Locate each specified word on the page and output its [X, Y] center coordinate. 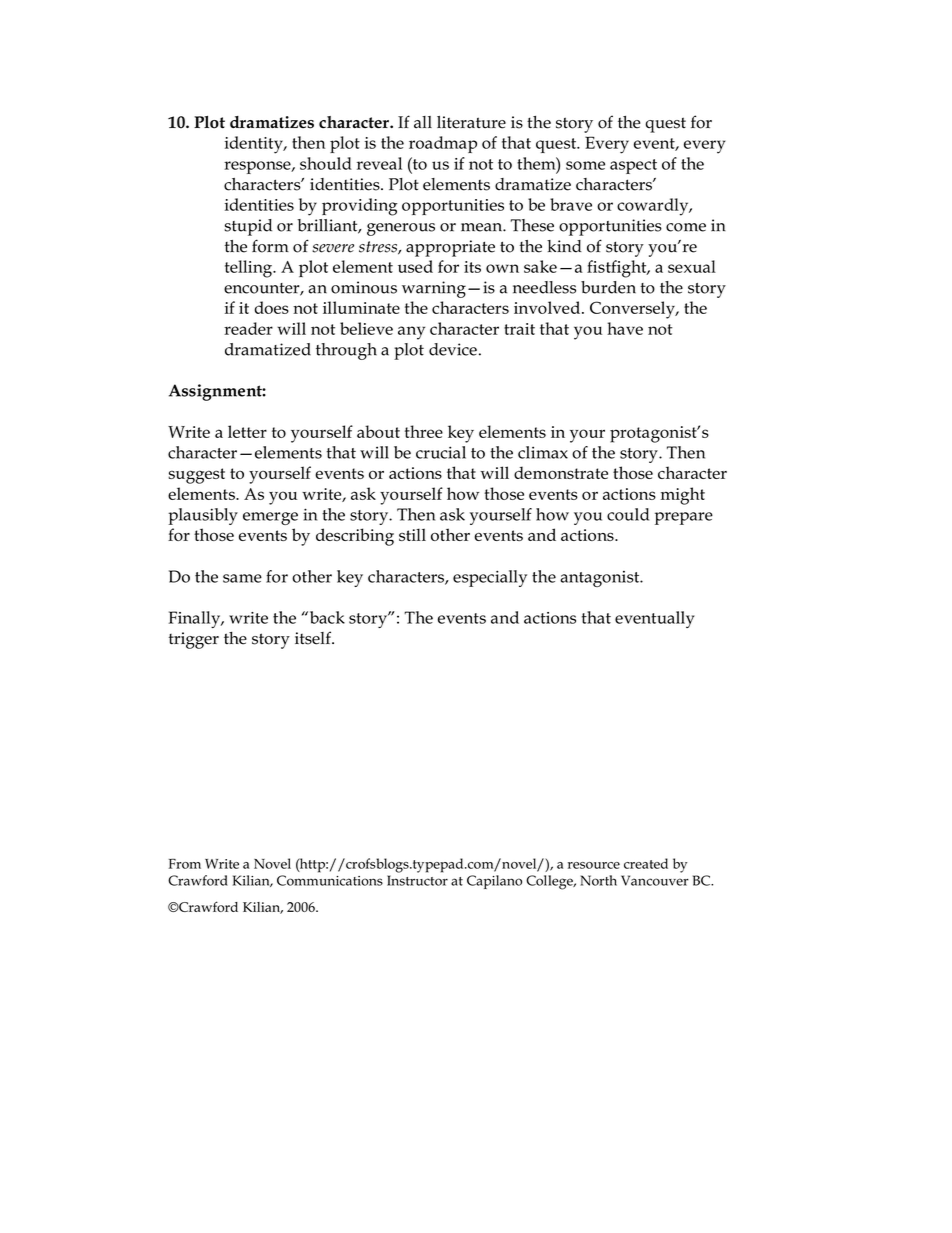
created [646, 863]
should [326, 163]
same [242, 578]
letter [247, 431]
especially [490, 578]
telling [249, 269]
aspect [633, 166]
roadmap [443, 144]
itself [314, 638]
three [424, 431]
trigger [194, 640]
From [184, 863]
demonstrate [561, 472]
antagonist [601, 579]
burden [608, 287]
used [415, 266]
